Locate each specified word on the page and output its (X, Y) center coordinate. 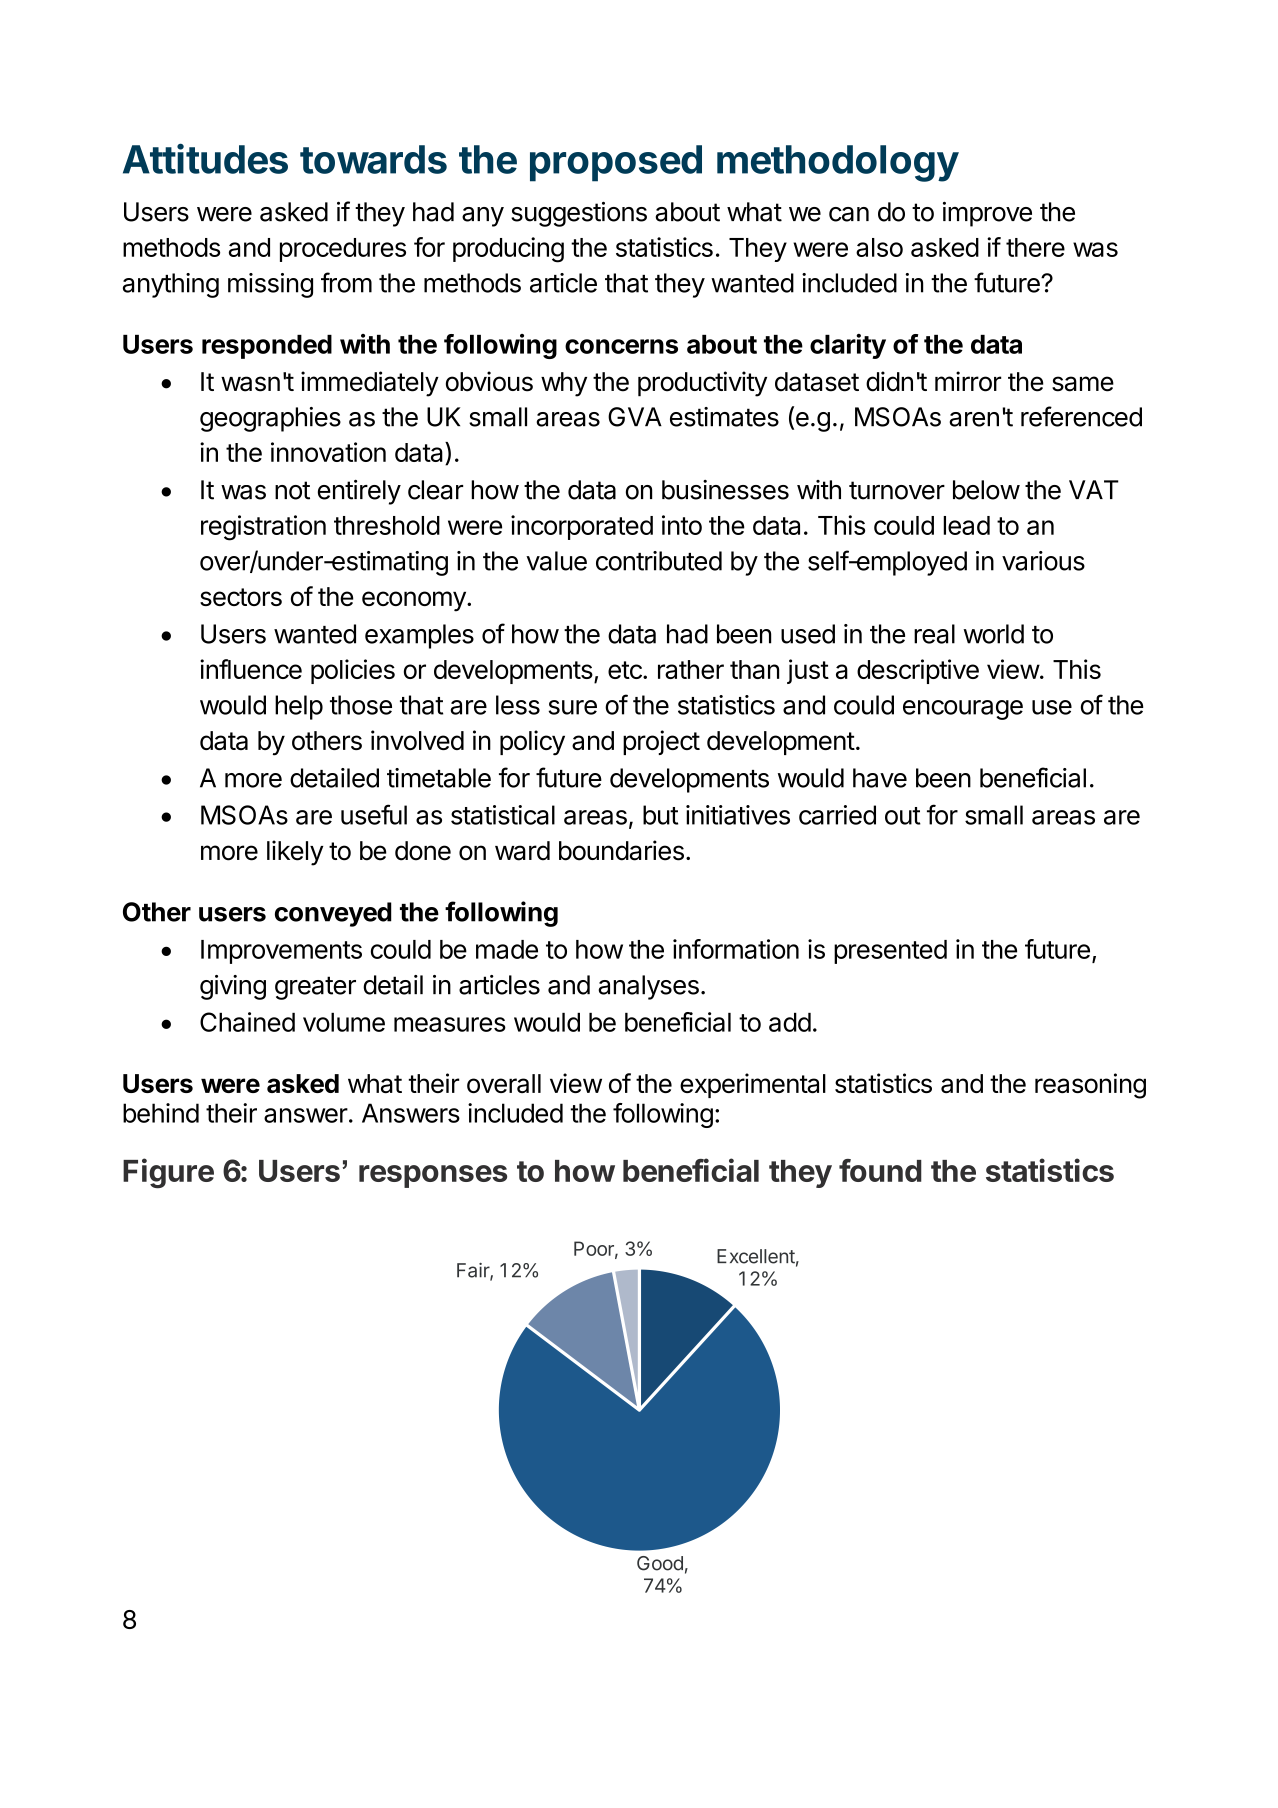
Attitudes (205, 158)
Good (660, 1563)
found (880, 1170)
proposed (616, 163)
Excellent (756, 1256)
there (1035, 247)
